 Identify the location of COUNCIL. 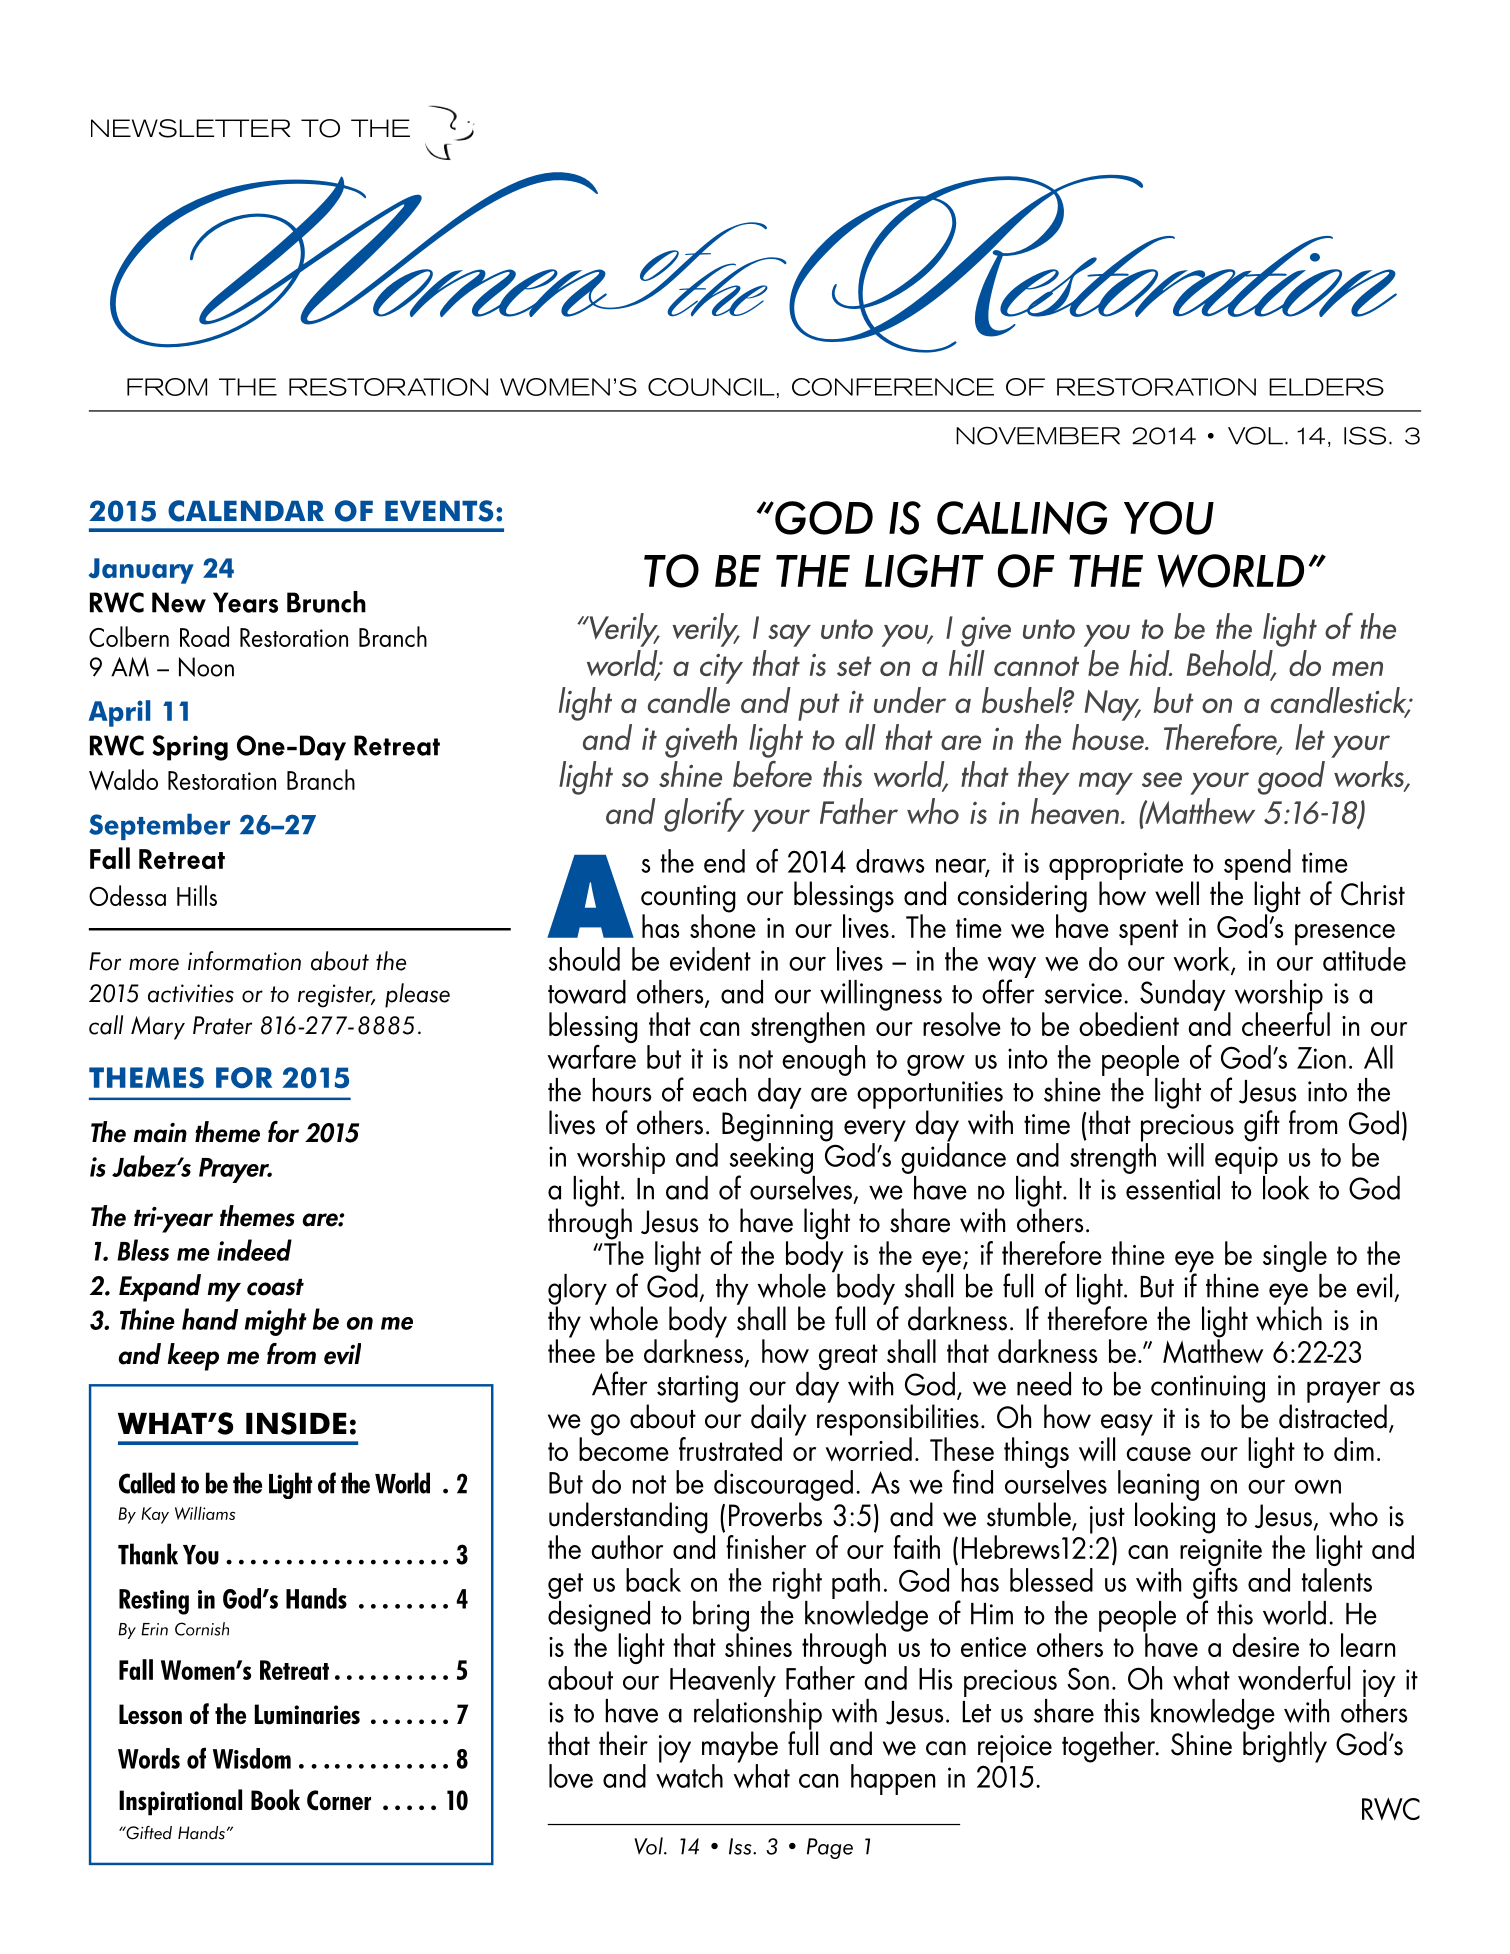
(711, 387).
